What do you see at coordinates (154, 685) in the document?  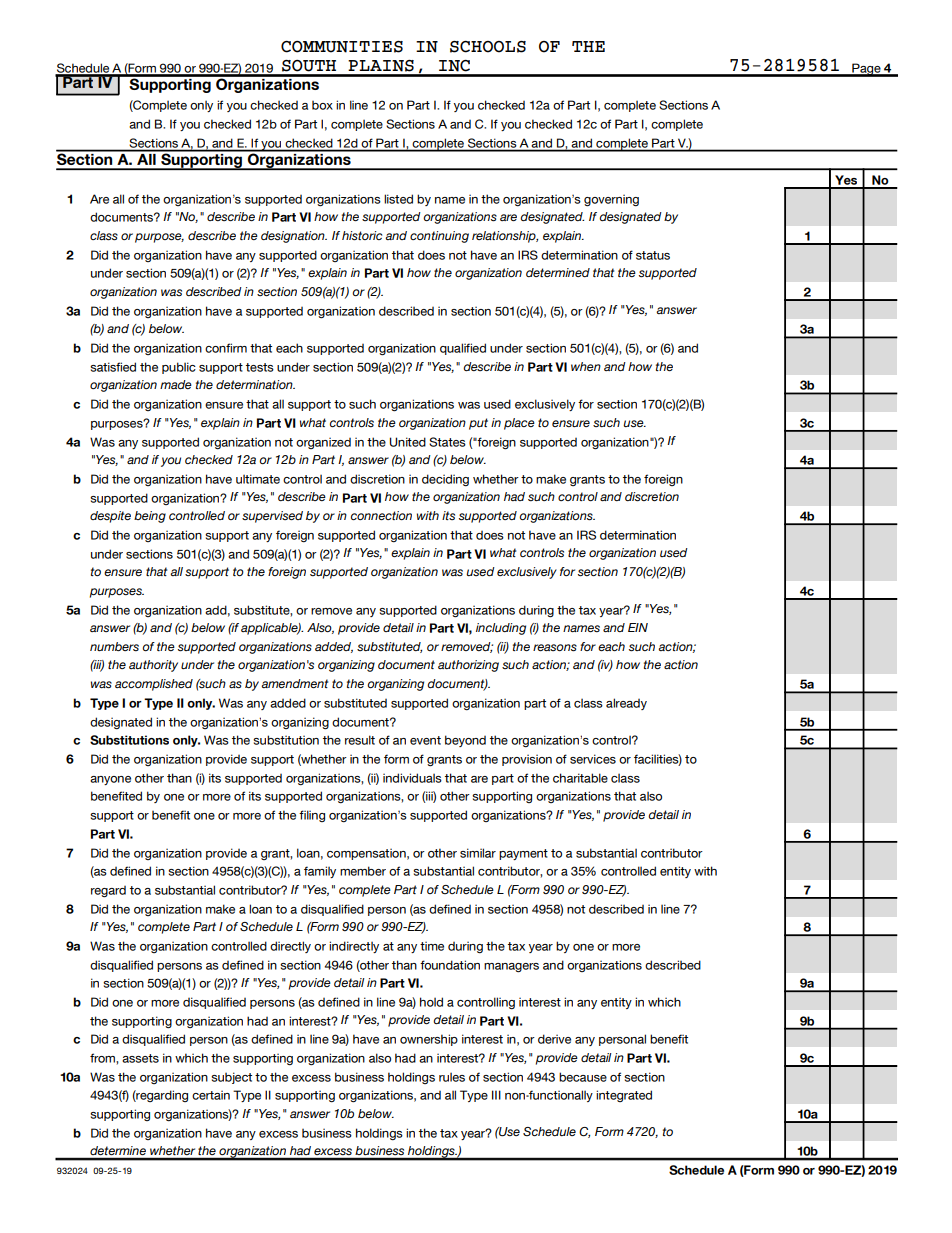 I see `accomplished` at bounding box center [154, 685].
